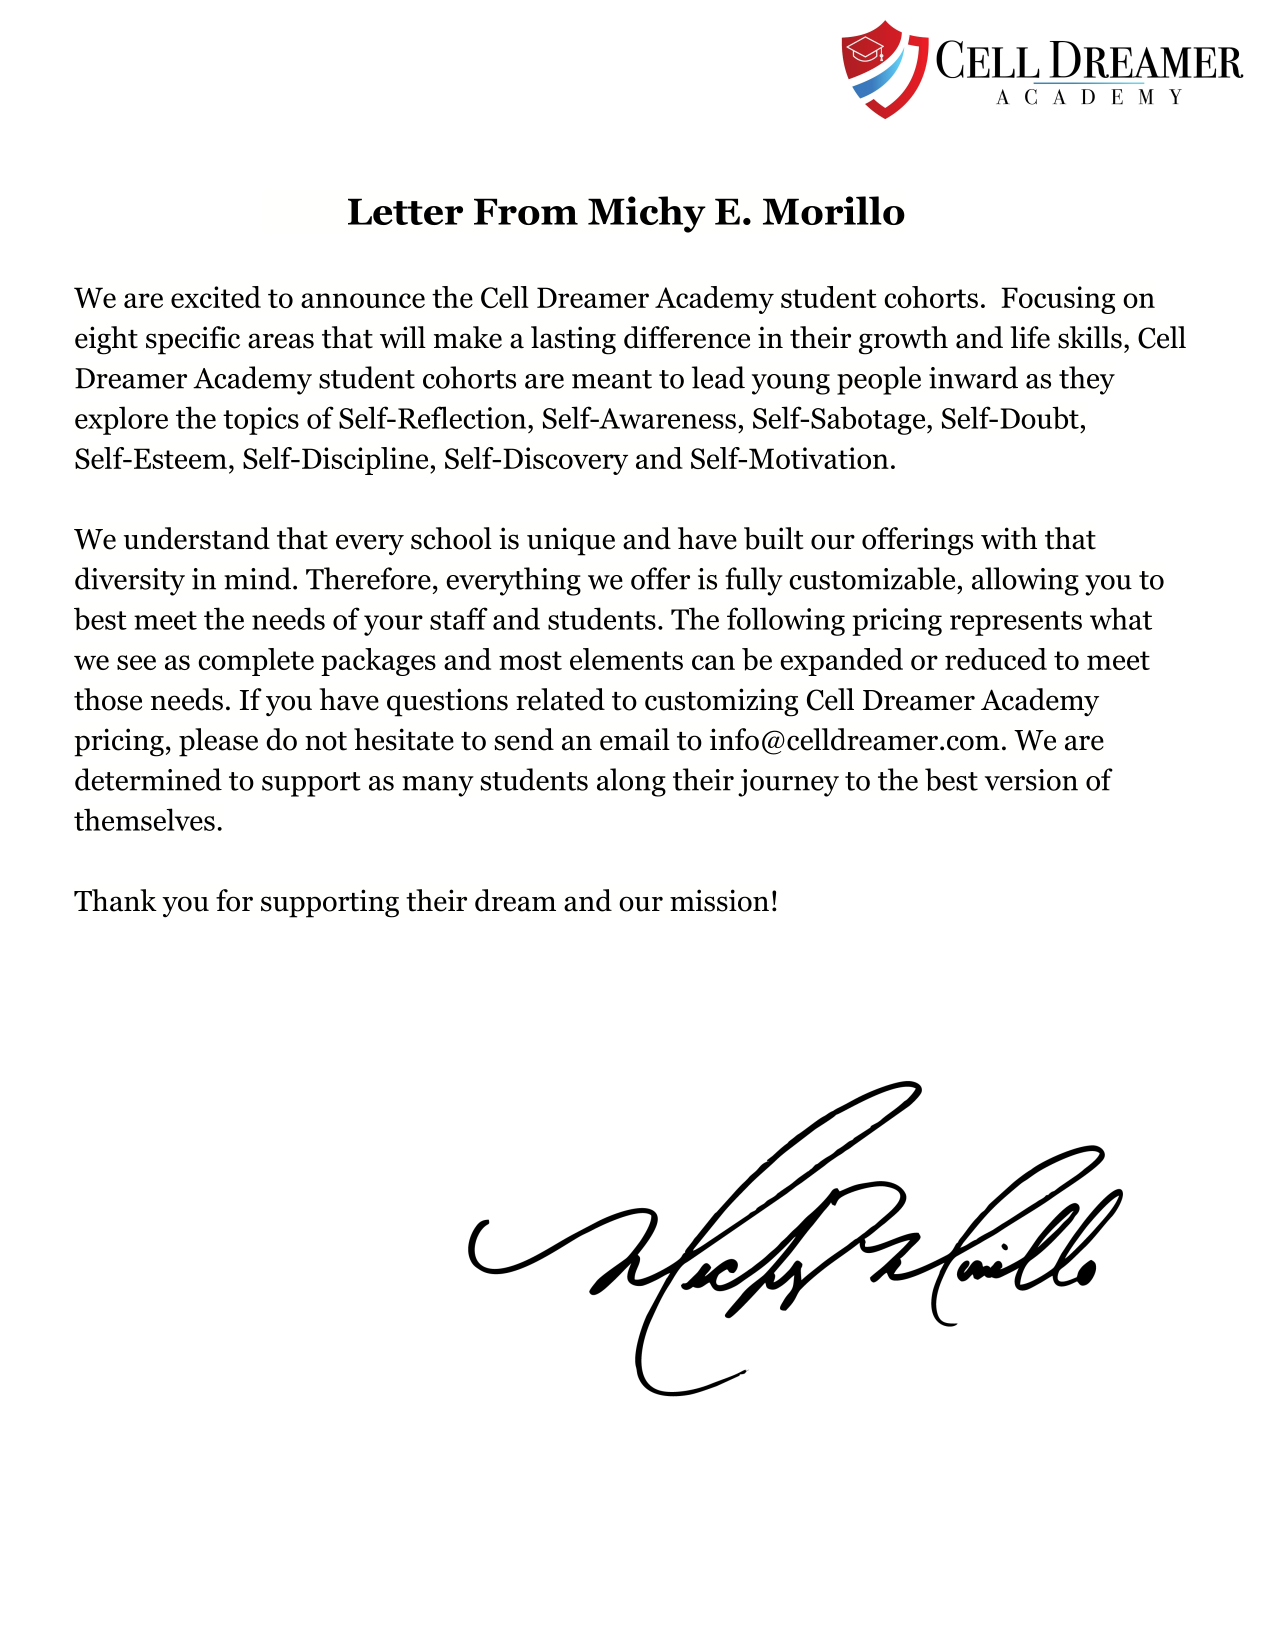  Describe the element at coordinates (405, 211) in the screenshot. I see `Letter` at that location.
